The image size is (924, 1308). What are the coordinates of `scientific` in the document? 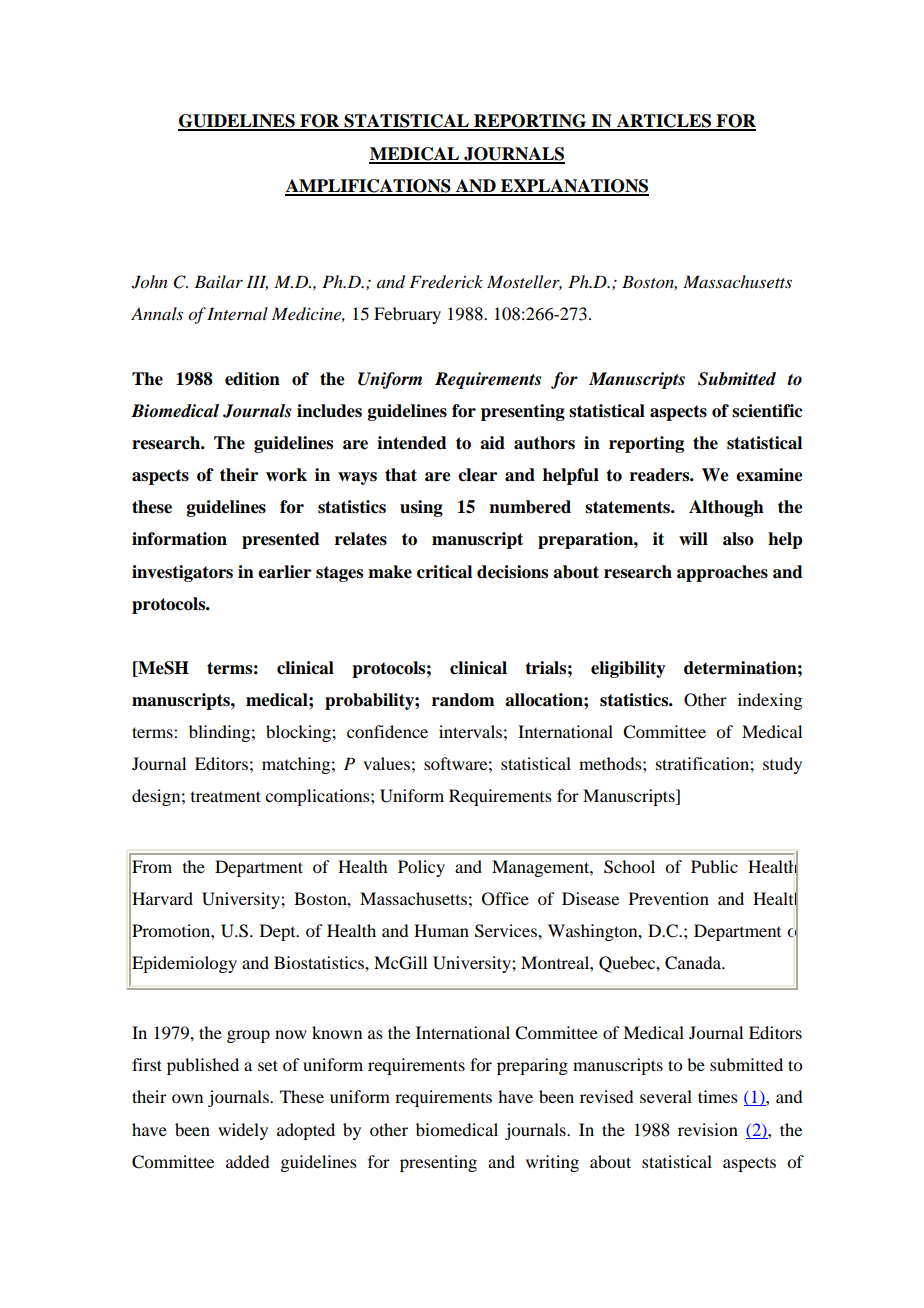 It's located at (767, 411).
